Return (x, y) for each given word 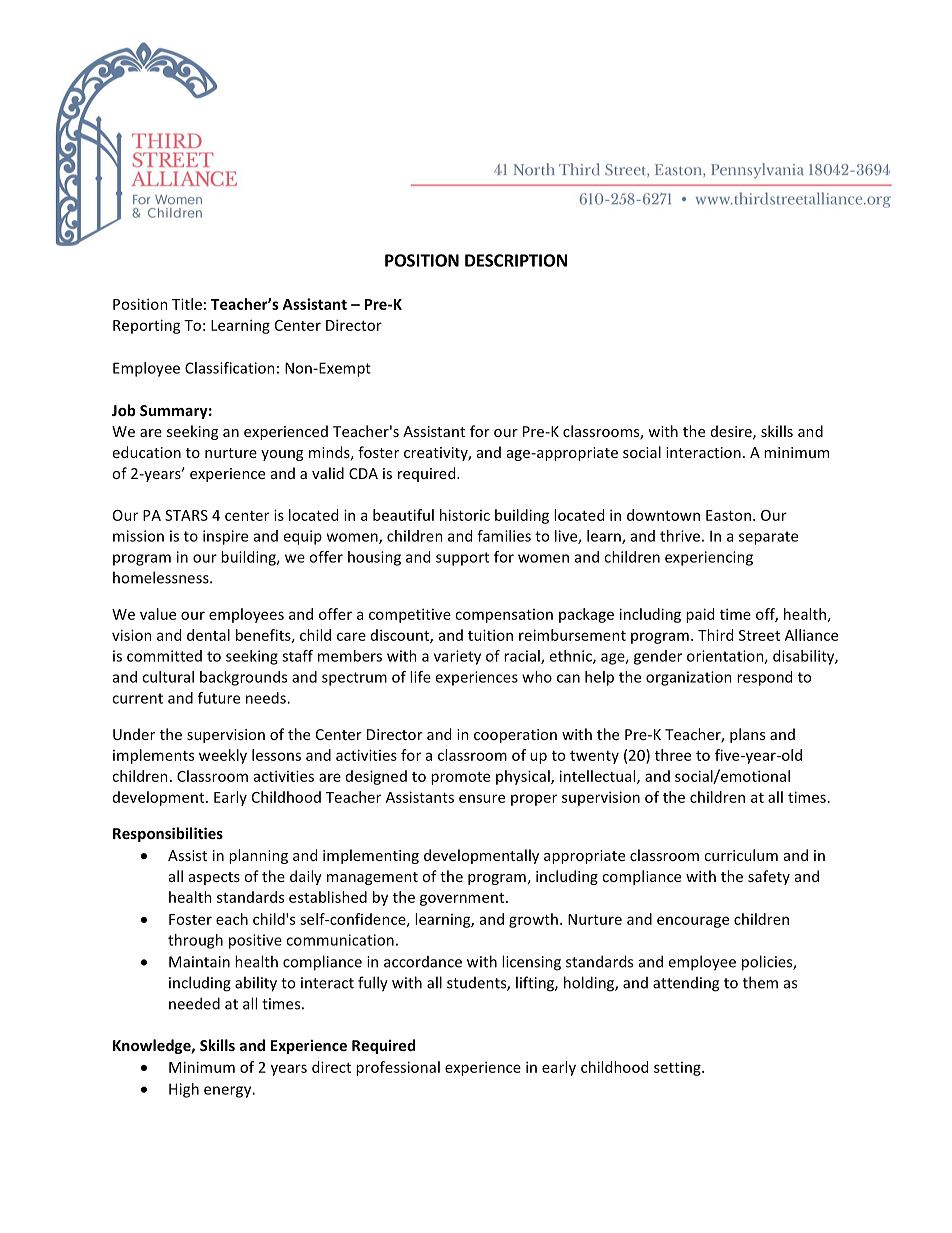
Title (187, 304)
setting (678, 1069)
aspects (214, 878)
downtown (663, 515)
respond (764, 678)
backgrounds (243, 678)
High (184, 1090)
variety (457, 657)
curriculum (741, 855)
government (463, 899)
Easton (728, 515)
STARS (186, 515)
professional (398, 1068)
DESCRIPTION (516, 260)
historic (465, 515)
